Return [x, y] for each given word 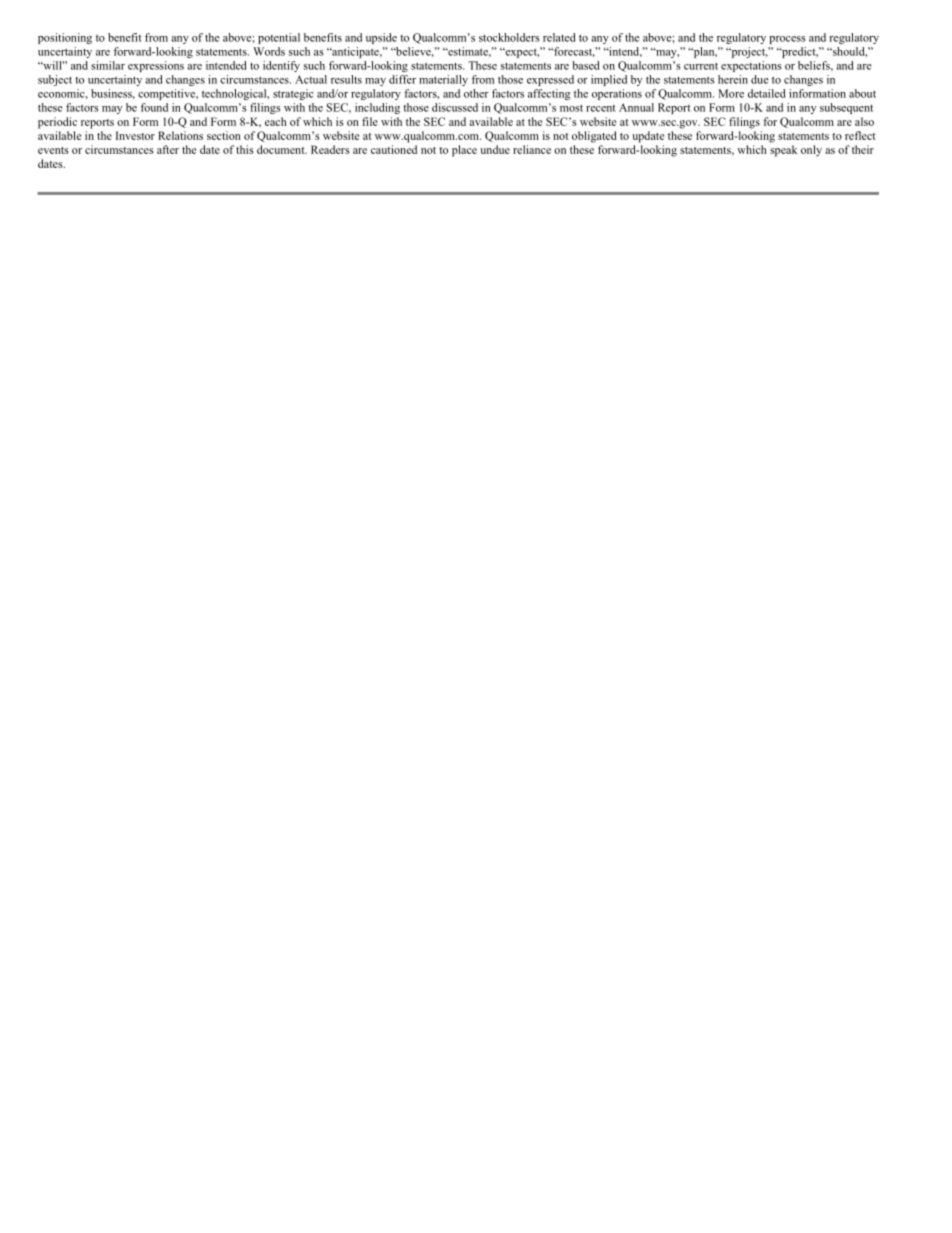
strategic [293, 94]
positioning [65, 38]
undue [495, 149]
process [787, 40]
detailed [766, 93]
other [476, 93]
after [168, 149]
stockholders [509, 37]
